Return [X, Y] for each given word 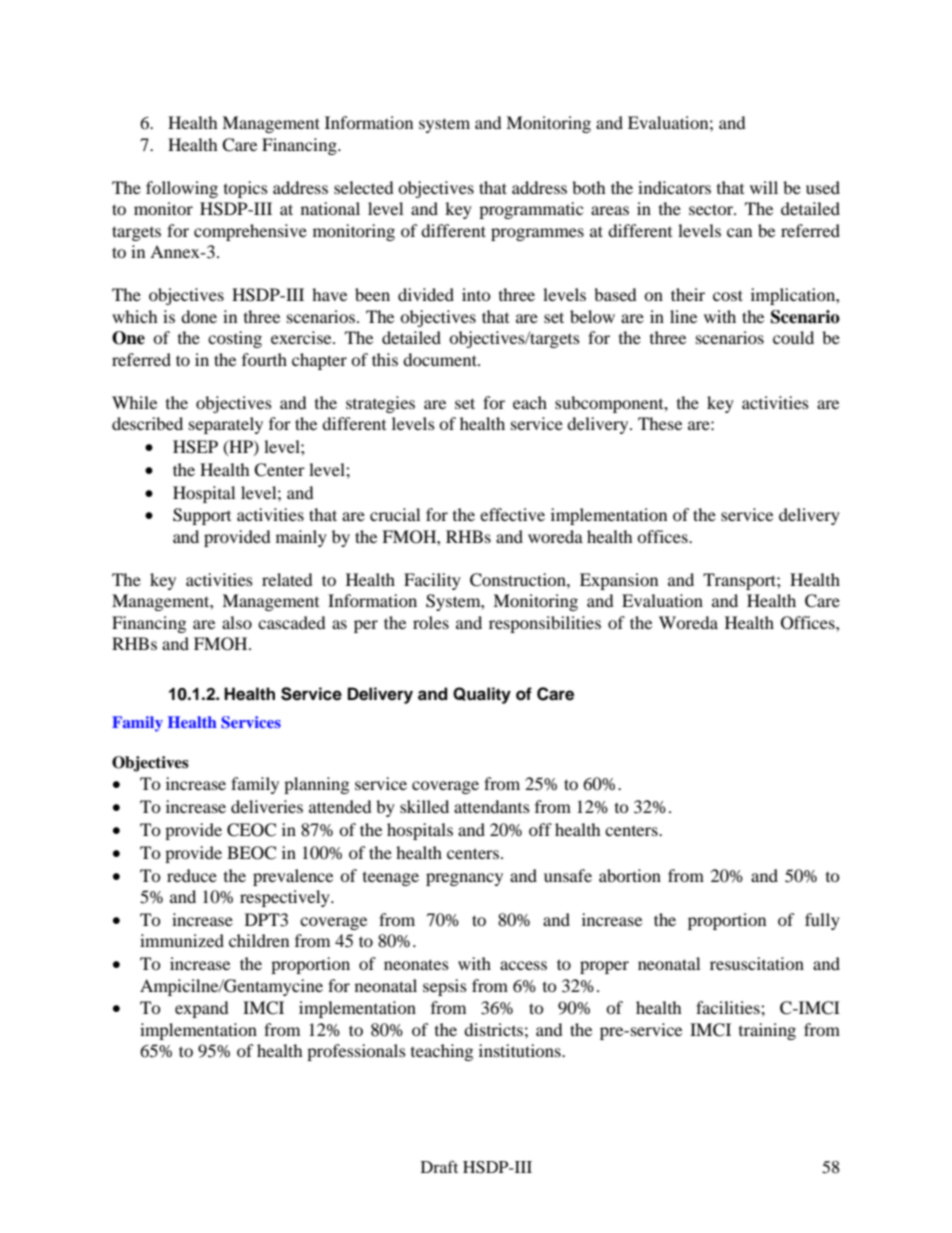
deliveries [267, 806]
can [739, 232]
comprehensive [250, 232]
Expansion [619, 581]
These [660, 423]
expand [202, 1009]
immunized [182, 940]
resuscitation [757, 963]
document [441, 359]
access [523, 965]
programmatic [531, 210]
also [237, 622]
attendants [492, 806]
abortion [630, 875]
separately [226, 425]
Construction [519, 580]
